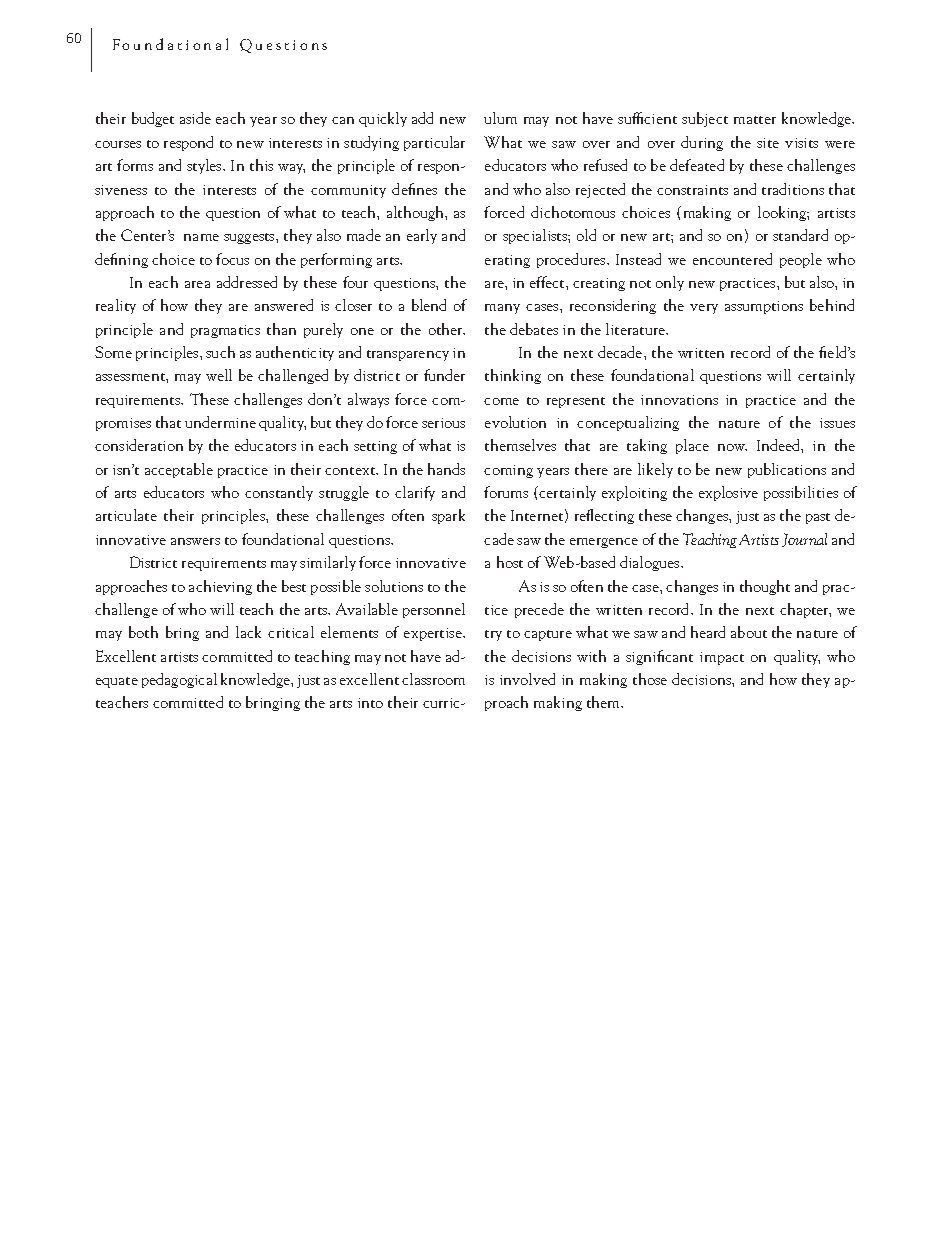  Describe the element at coordinates (679, 400) in the screenshot. I see `innovations` at that location.
